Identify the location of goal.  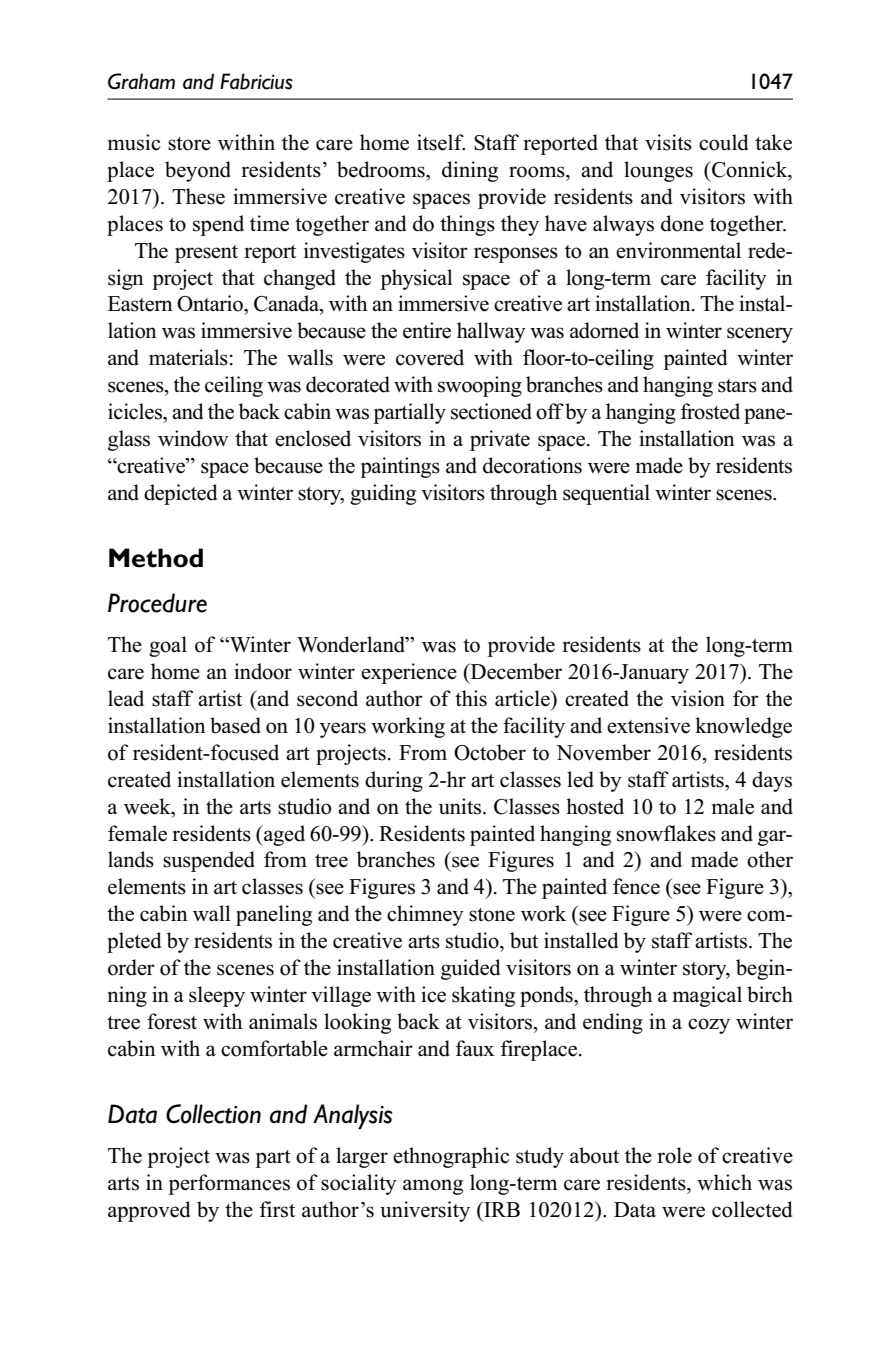
(168, 646).
